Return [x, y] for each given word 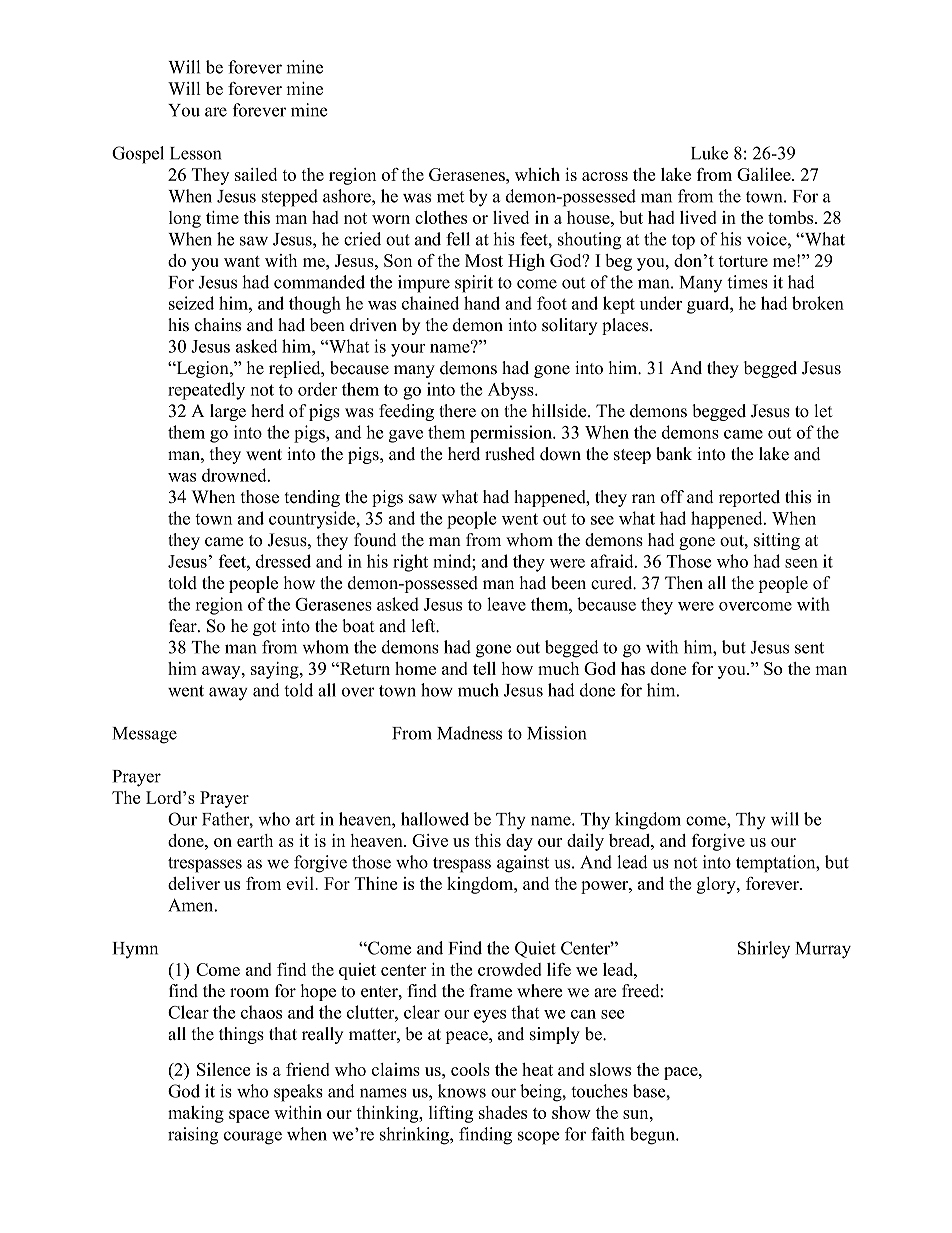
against [523, 864]
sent [809, 648]
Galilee [765, 174]
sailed [256, 174]
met [450, 197]
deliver [194, 883]
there [457, 411]
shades [503, 1112]
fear [184, 626]
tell [484, 668]
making [196, 1114]
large [228, 412]
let [823, 411]
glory [717, 885]
